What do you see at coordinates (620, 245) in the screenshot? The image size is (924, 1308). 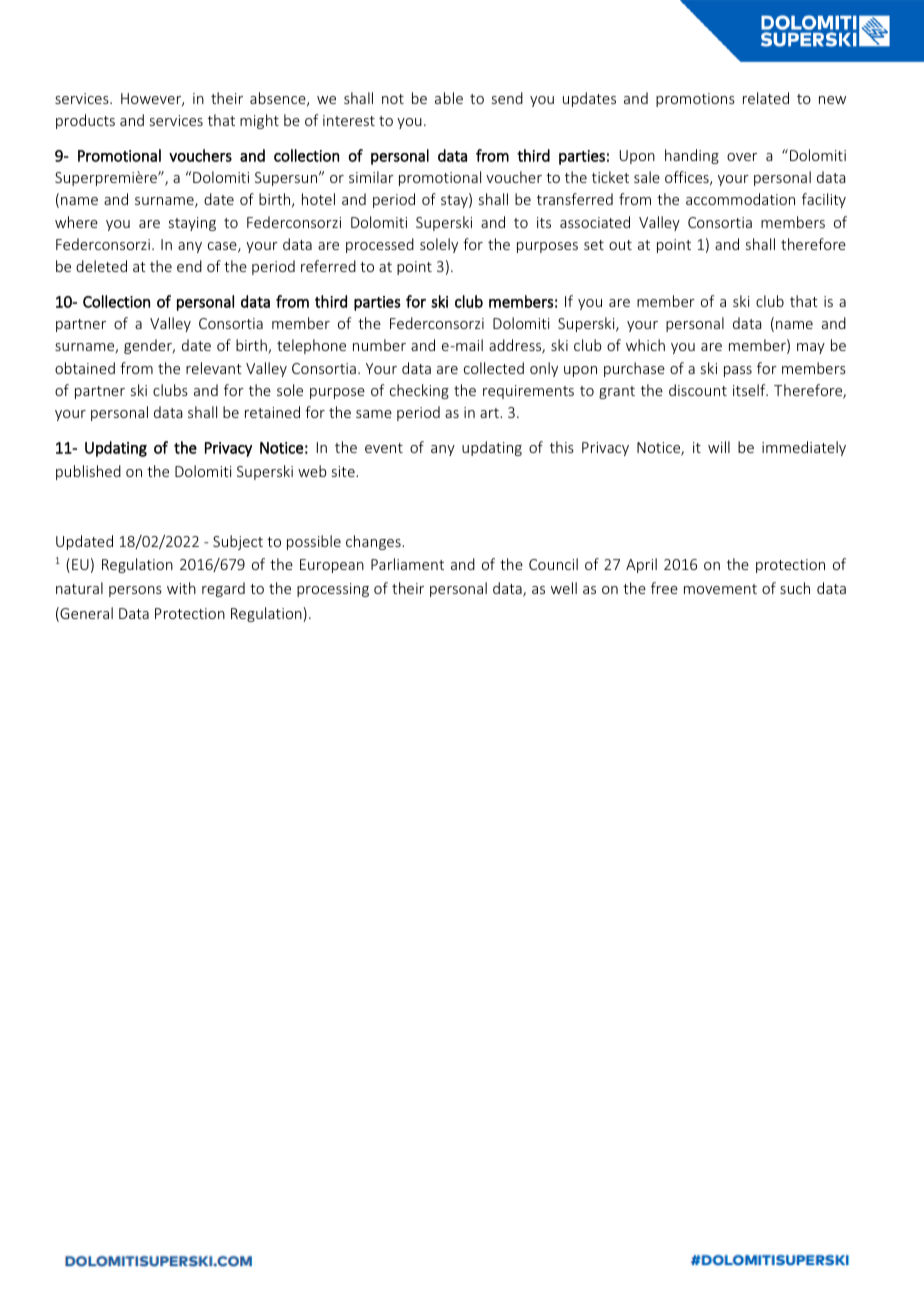 I see `out` at bounding box center [620, 245].
